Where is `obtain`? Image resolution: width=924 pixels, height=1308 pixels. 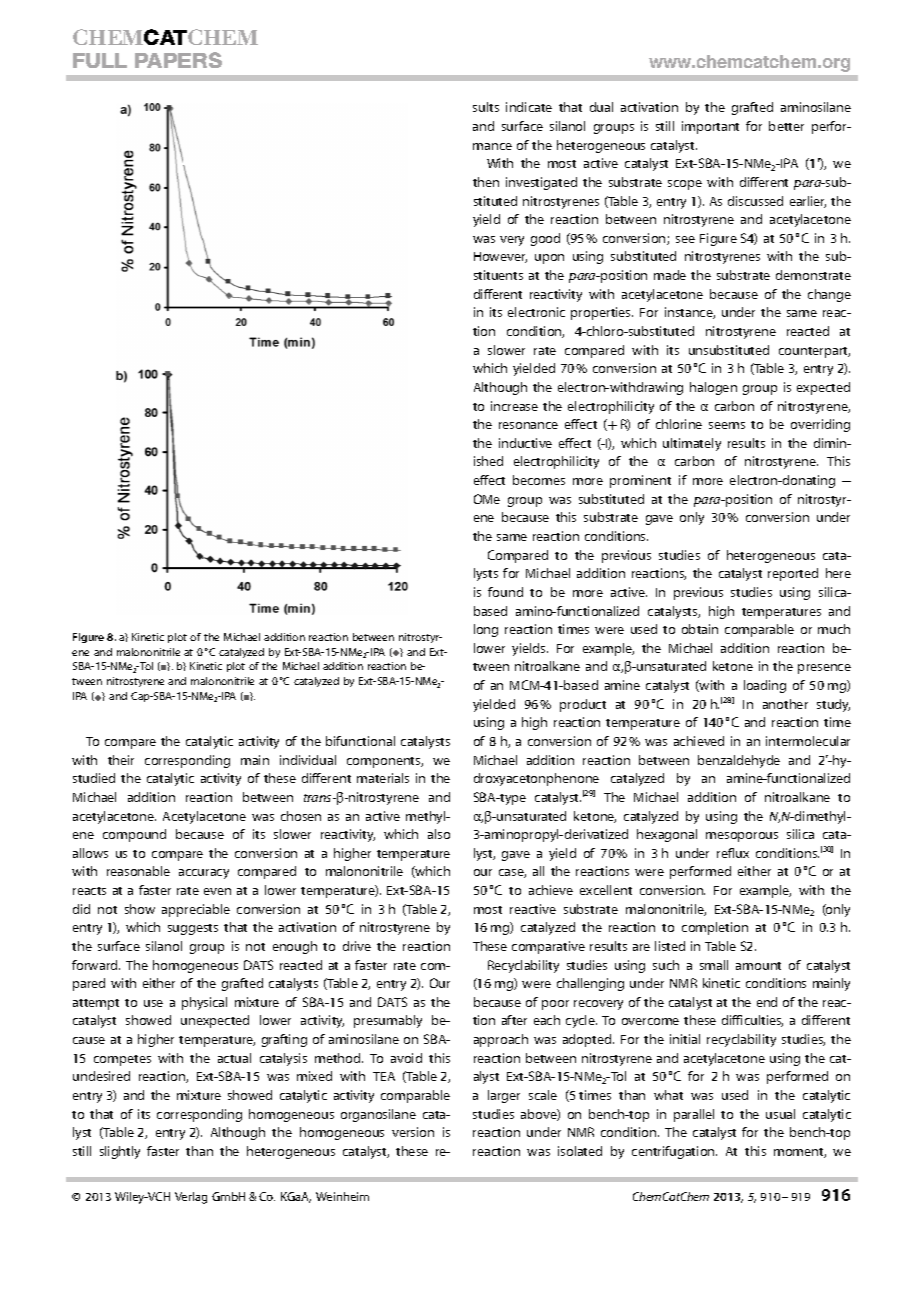 obtain is located at coordinates (700, 629).
